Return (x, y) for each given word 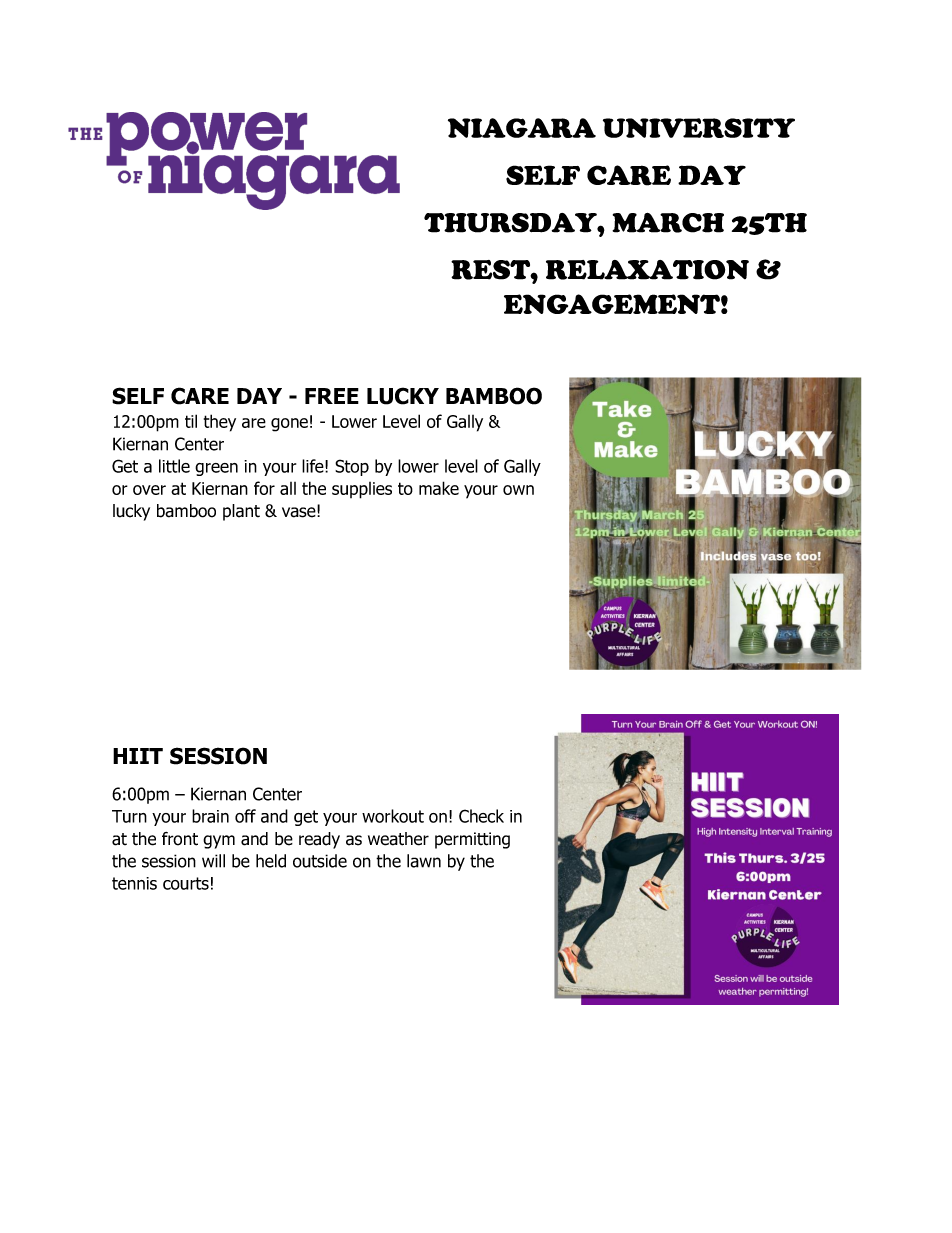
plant (241, 512)
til (191, 421)
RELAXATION (647, 270)
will (213, 861)
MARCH (668, 223)
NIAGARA (522, 128)
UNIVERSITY (699, 128)
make (439, 488)
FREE (332, 396)
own (518, 490)
